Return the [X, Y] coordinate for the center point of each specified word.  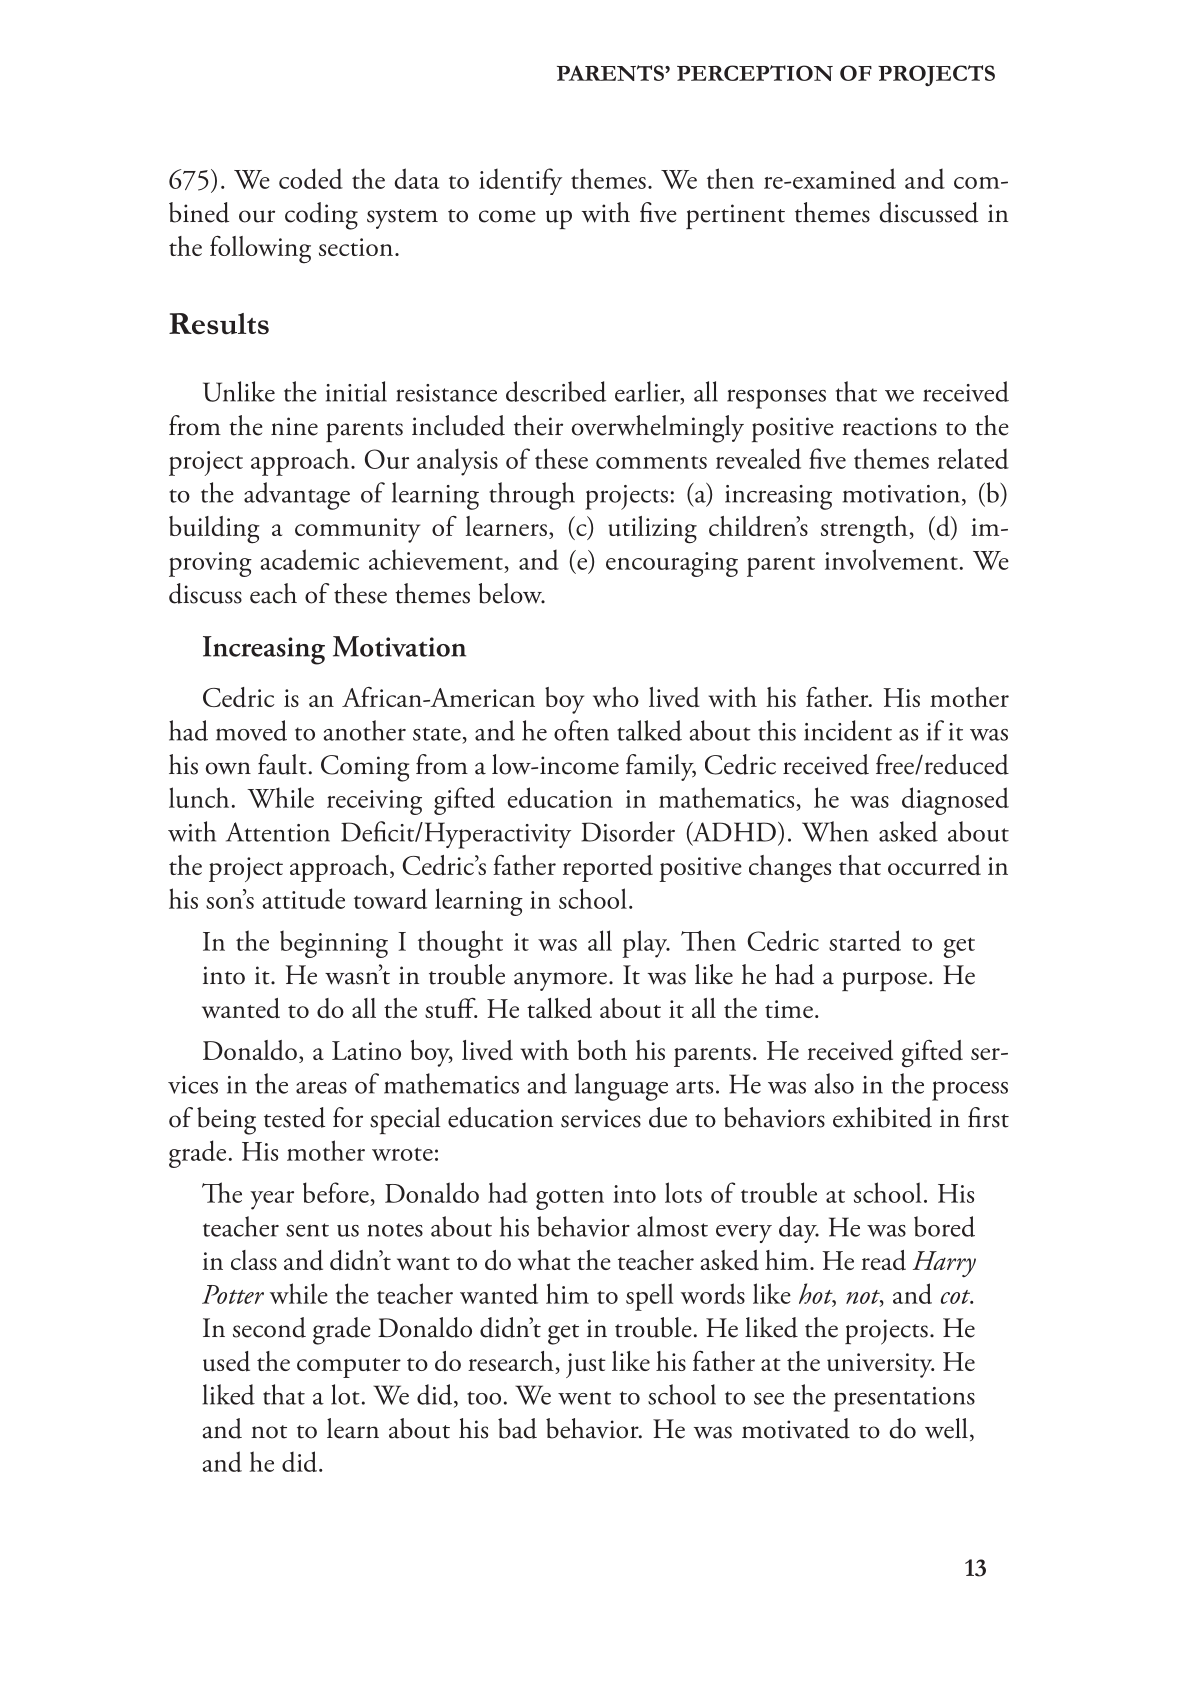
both [602, 1050]
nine [294, 426]
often [581, 730]
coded [311, 178]
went [584, 1398]
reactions [889, 426]
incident [848, 730]
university [881, 1365]
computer [349, 1368]
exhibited [882, 1117]
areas [321, 1087]
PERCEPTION [755, 73]
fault [282, 764]
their [538, 425]
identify [520, 181]
